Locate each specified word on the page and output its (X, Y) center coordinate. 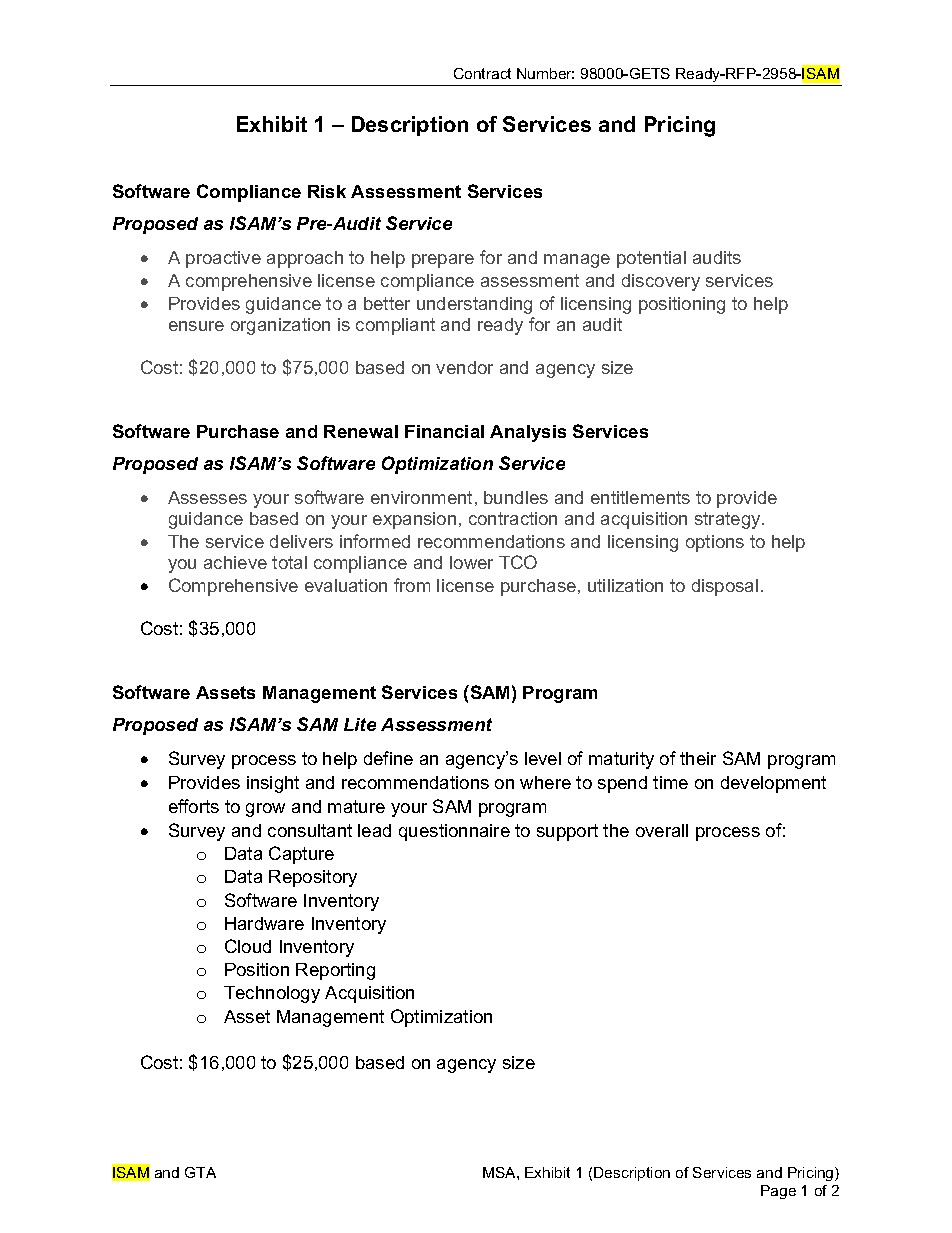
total (289, 562)
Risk (327, 191)
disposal (725, 587)
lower (471, 562)
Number (545, 73)
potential (651, 259)
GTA (200, 1172)
